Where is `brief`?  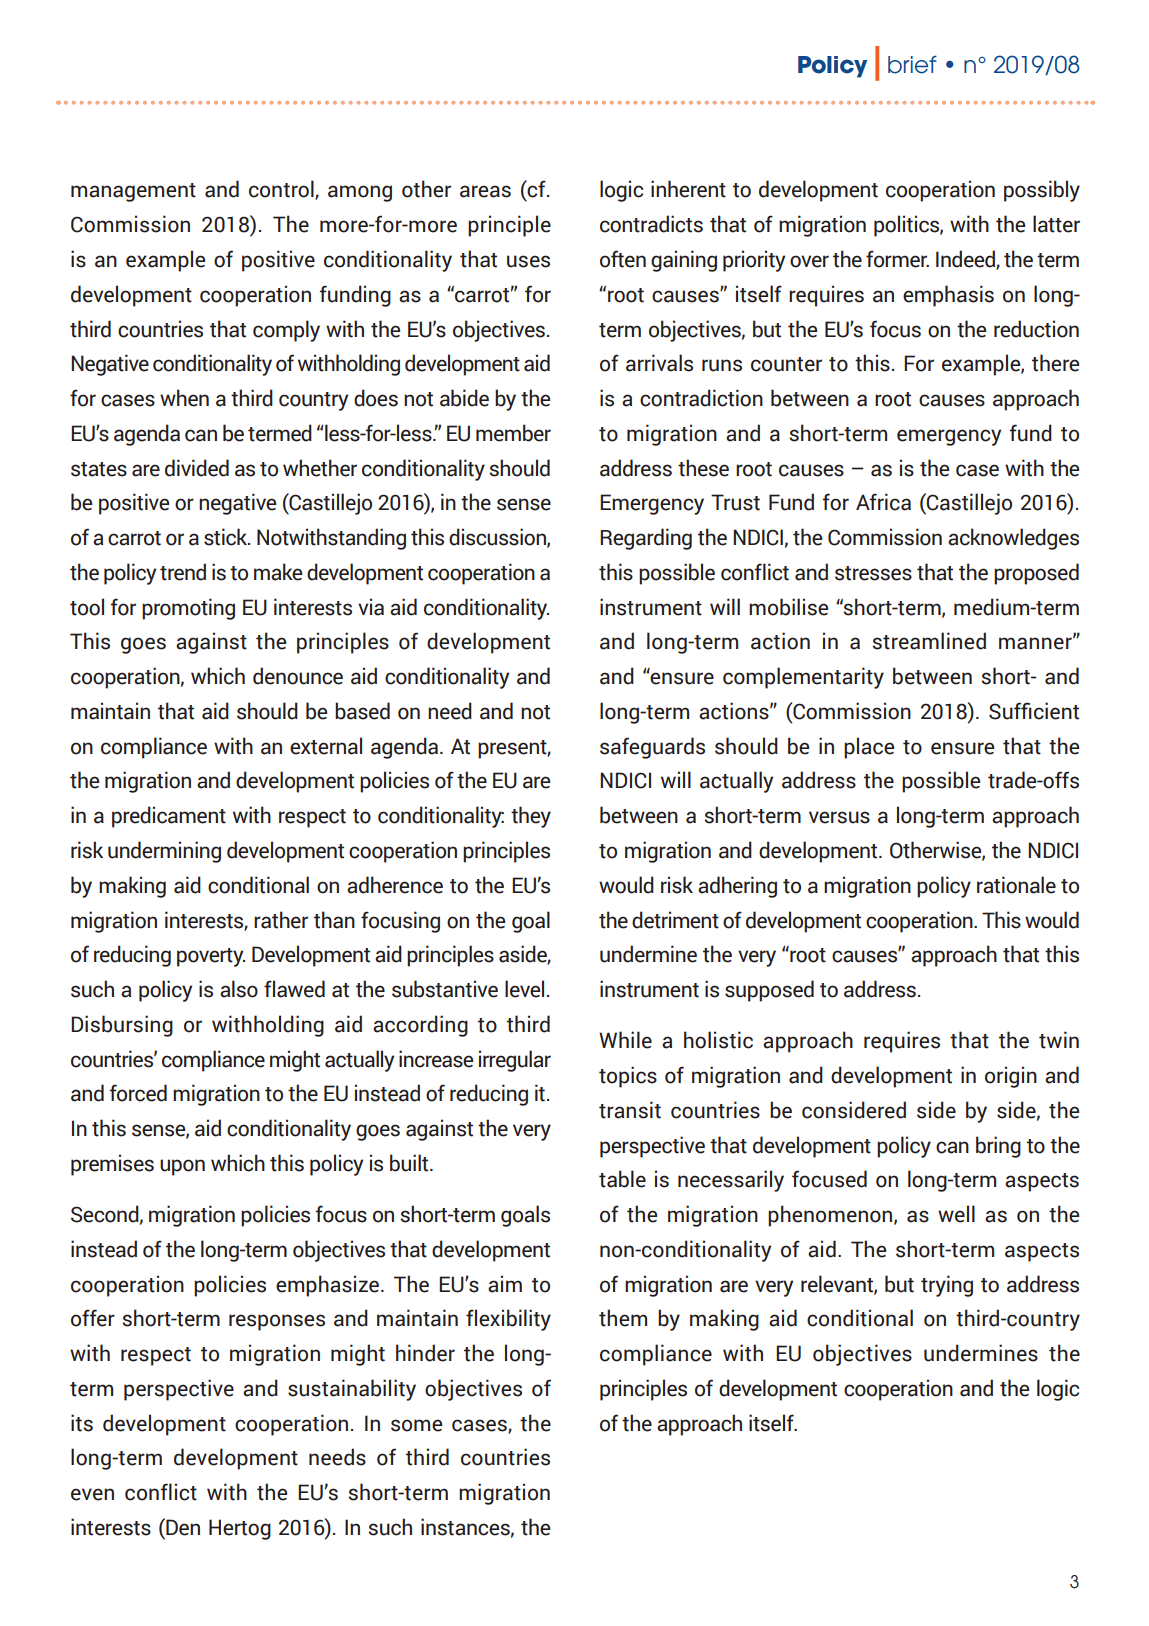
brief is located at coordinates (912, 64).
